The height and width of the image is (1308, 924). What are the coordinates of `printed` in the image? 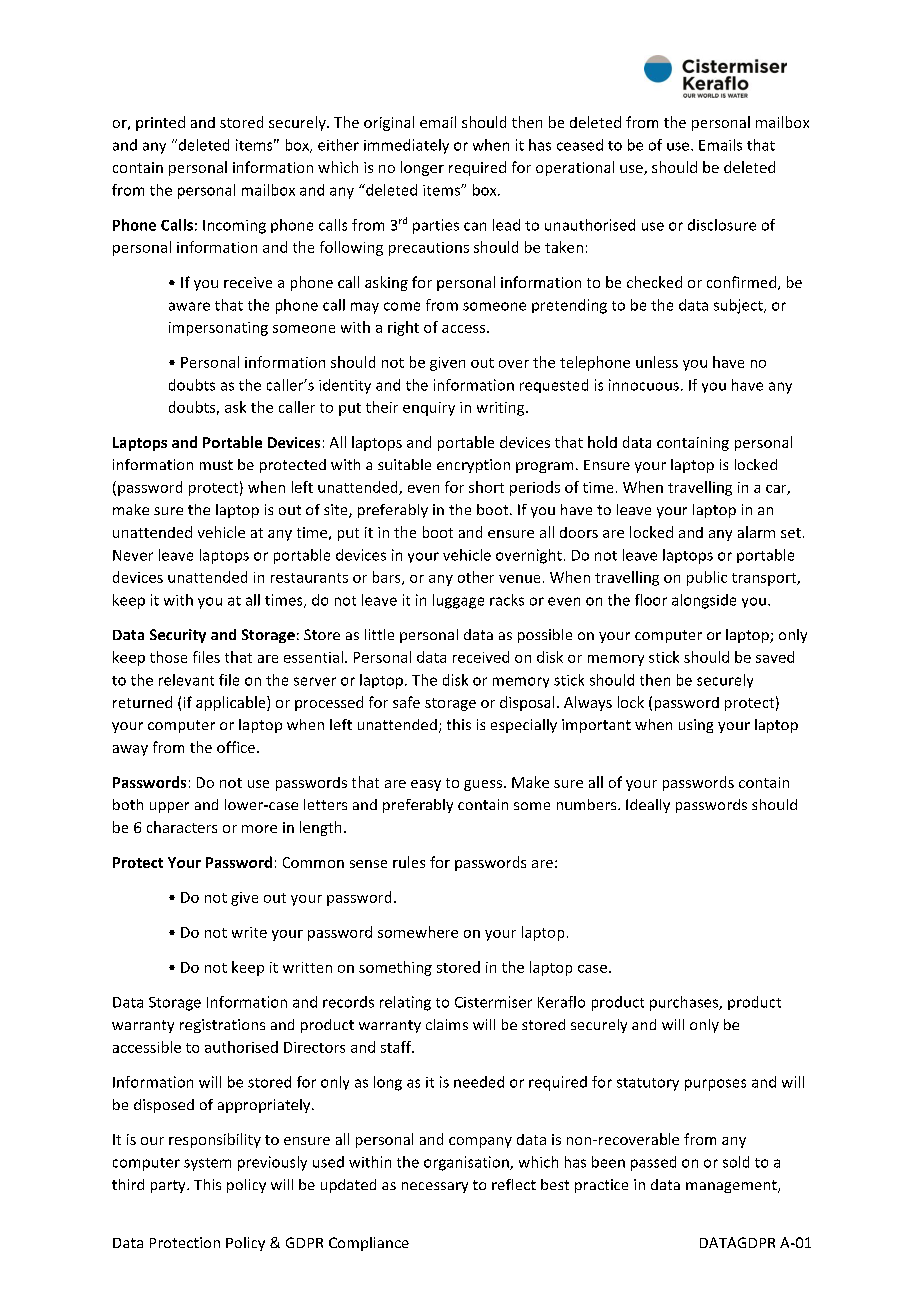 It's located at (160, 123).
